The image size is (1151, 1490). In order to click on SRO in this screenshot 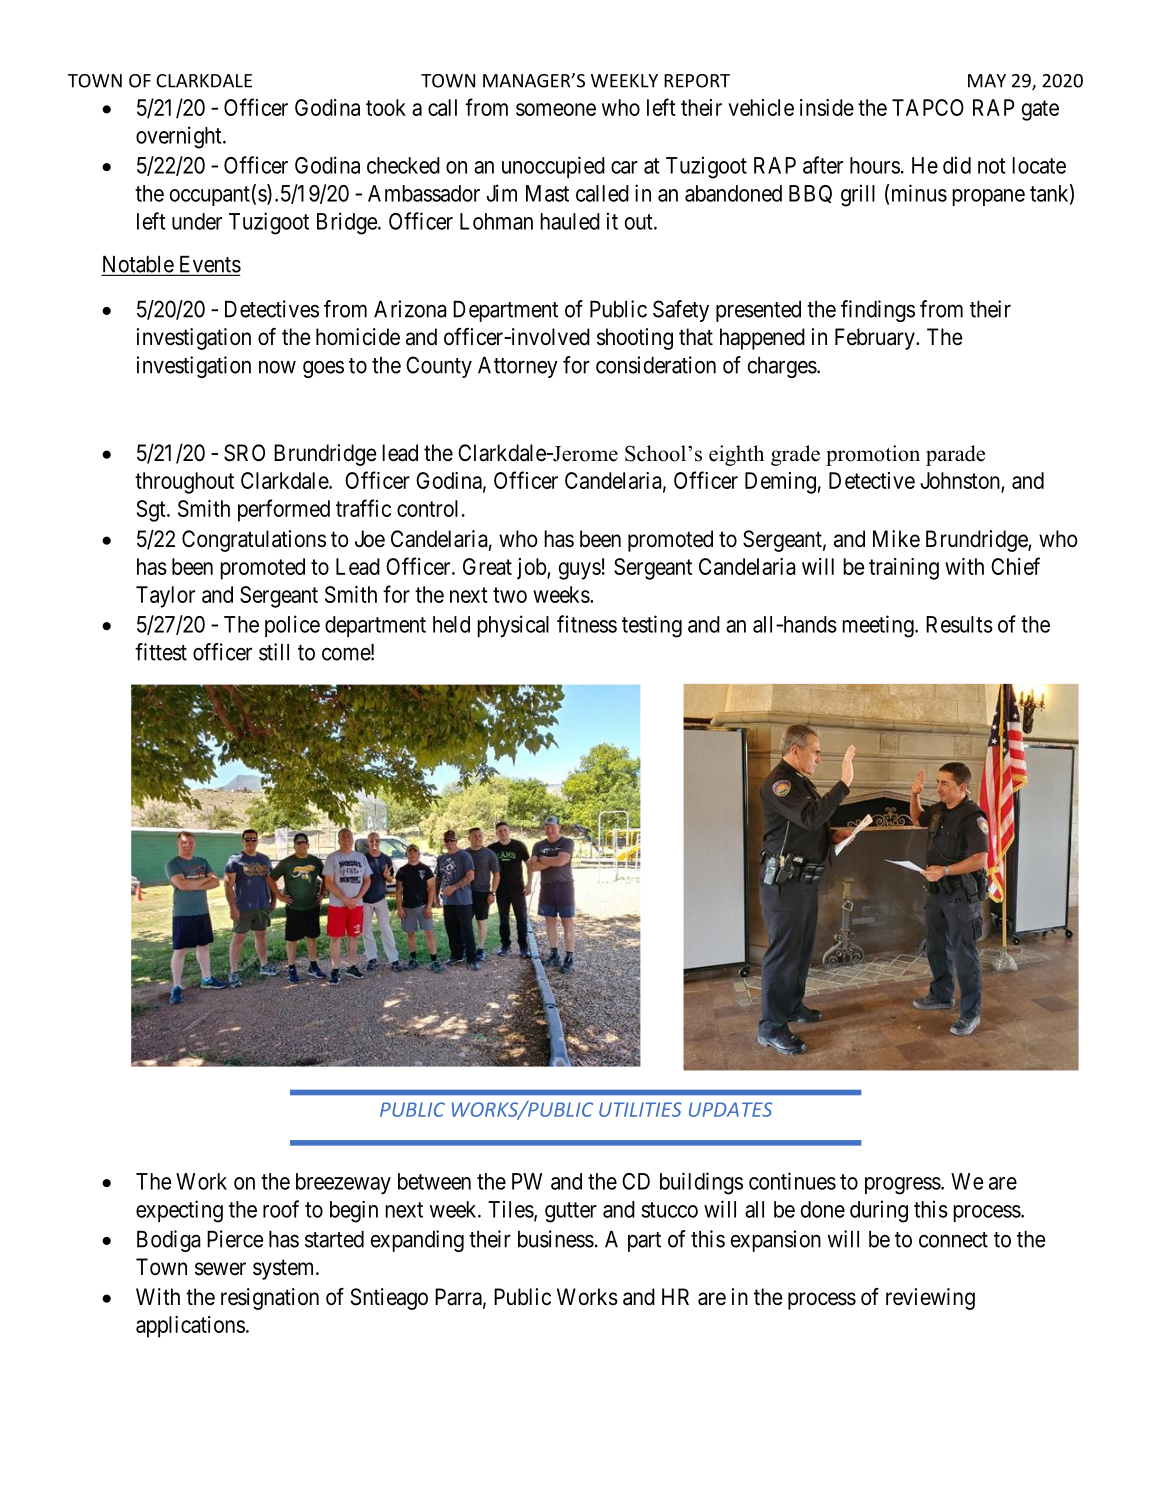, I will do `click(244, 453)`.
